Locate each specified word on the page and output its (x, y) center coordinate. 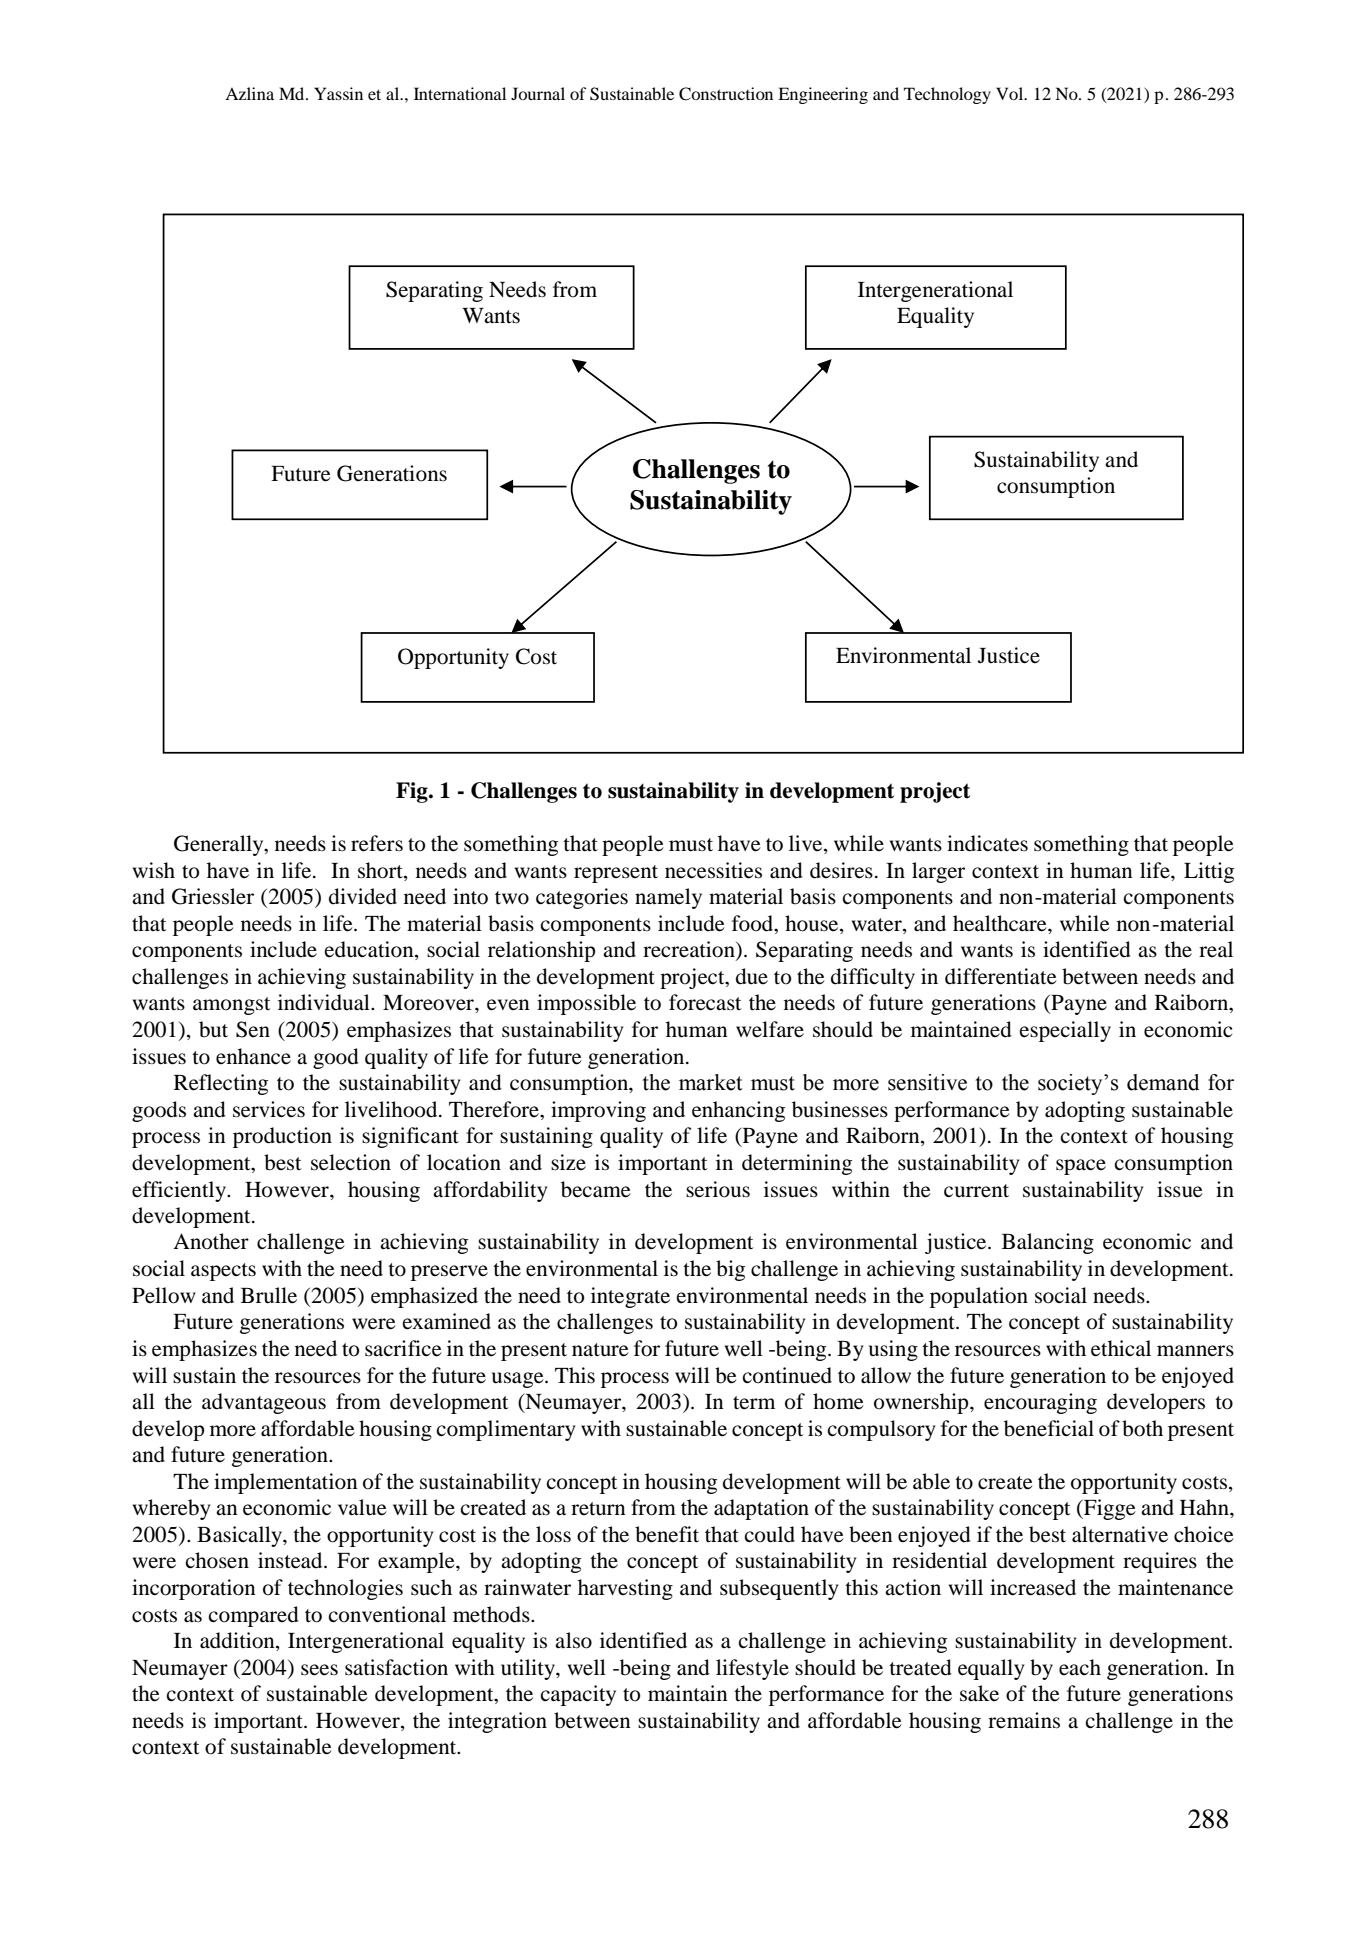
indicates (987, 843)
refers (377, 843)
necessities (713, 870)
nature (600, 1350)
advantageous (264, 1403)
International (460, 93)
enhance (253, 1056)
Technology (947, 95)
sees (319, 1670)
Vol (1011, 93)
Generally (220, 845)
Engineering (823, 95)
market (711, 1082)
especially (1065, 1031)
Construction (726, 94)
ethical (1121, 1348)
